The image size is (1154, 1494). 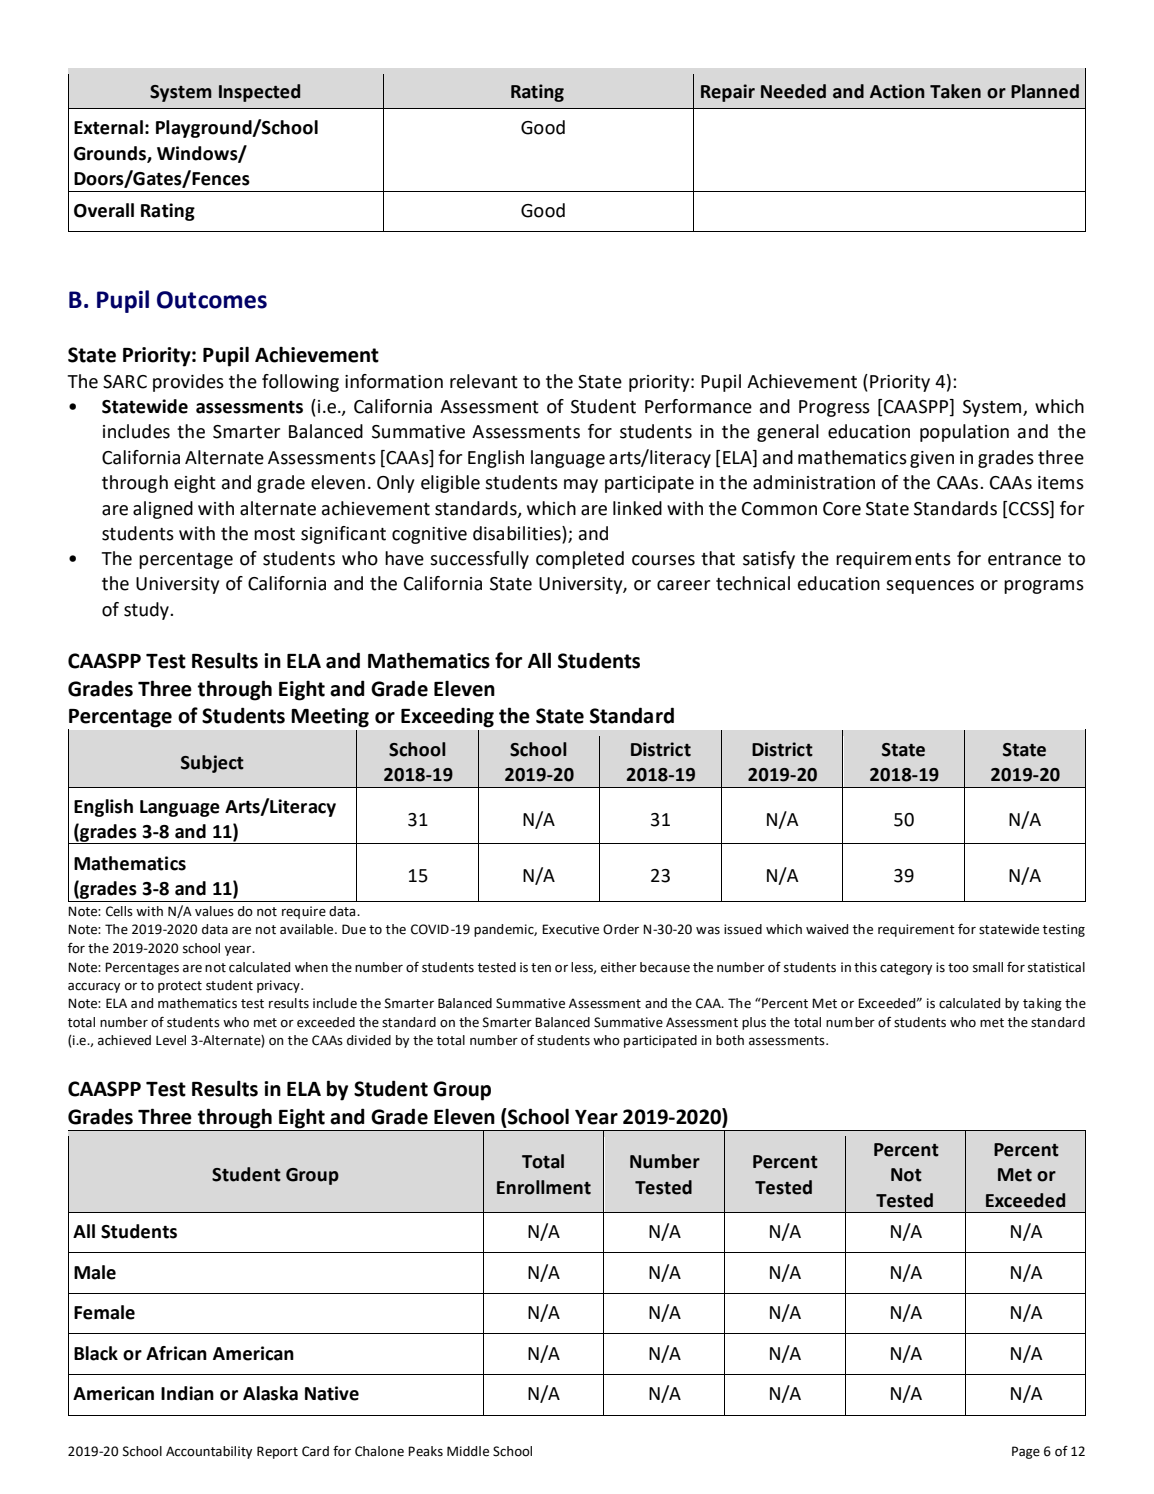 I want to click on Taken, so click(x=955, y=91).
